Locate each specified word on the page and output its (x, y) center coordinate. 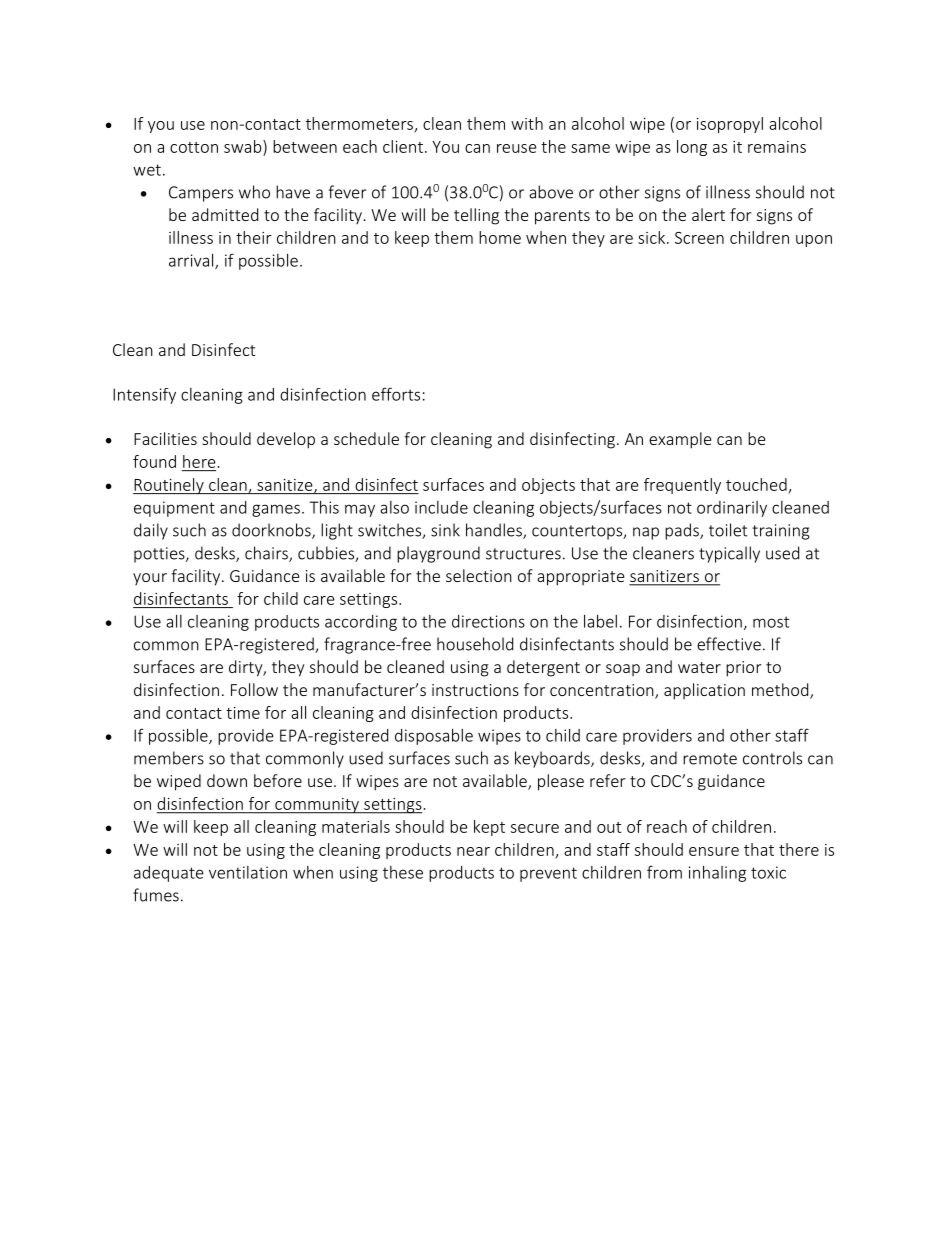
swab (244, 146)
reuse (517, 148)
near (473, 851)
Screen (699, 238)
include (441, 507)
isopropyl (730, 125)
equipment (174, 509)
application (704, 691)
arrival (192, 261)
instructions (475, 690)
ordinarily (732, 509)
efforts (396, 394)
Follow (254, 689)
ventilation (248, 872)
